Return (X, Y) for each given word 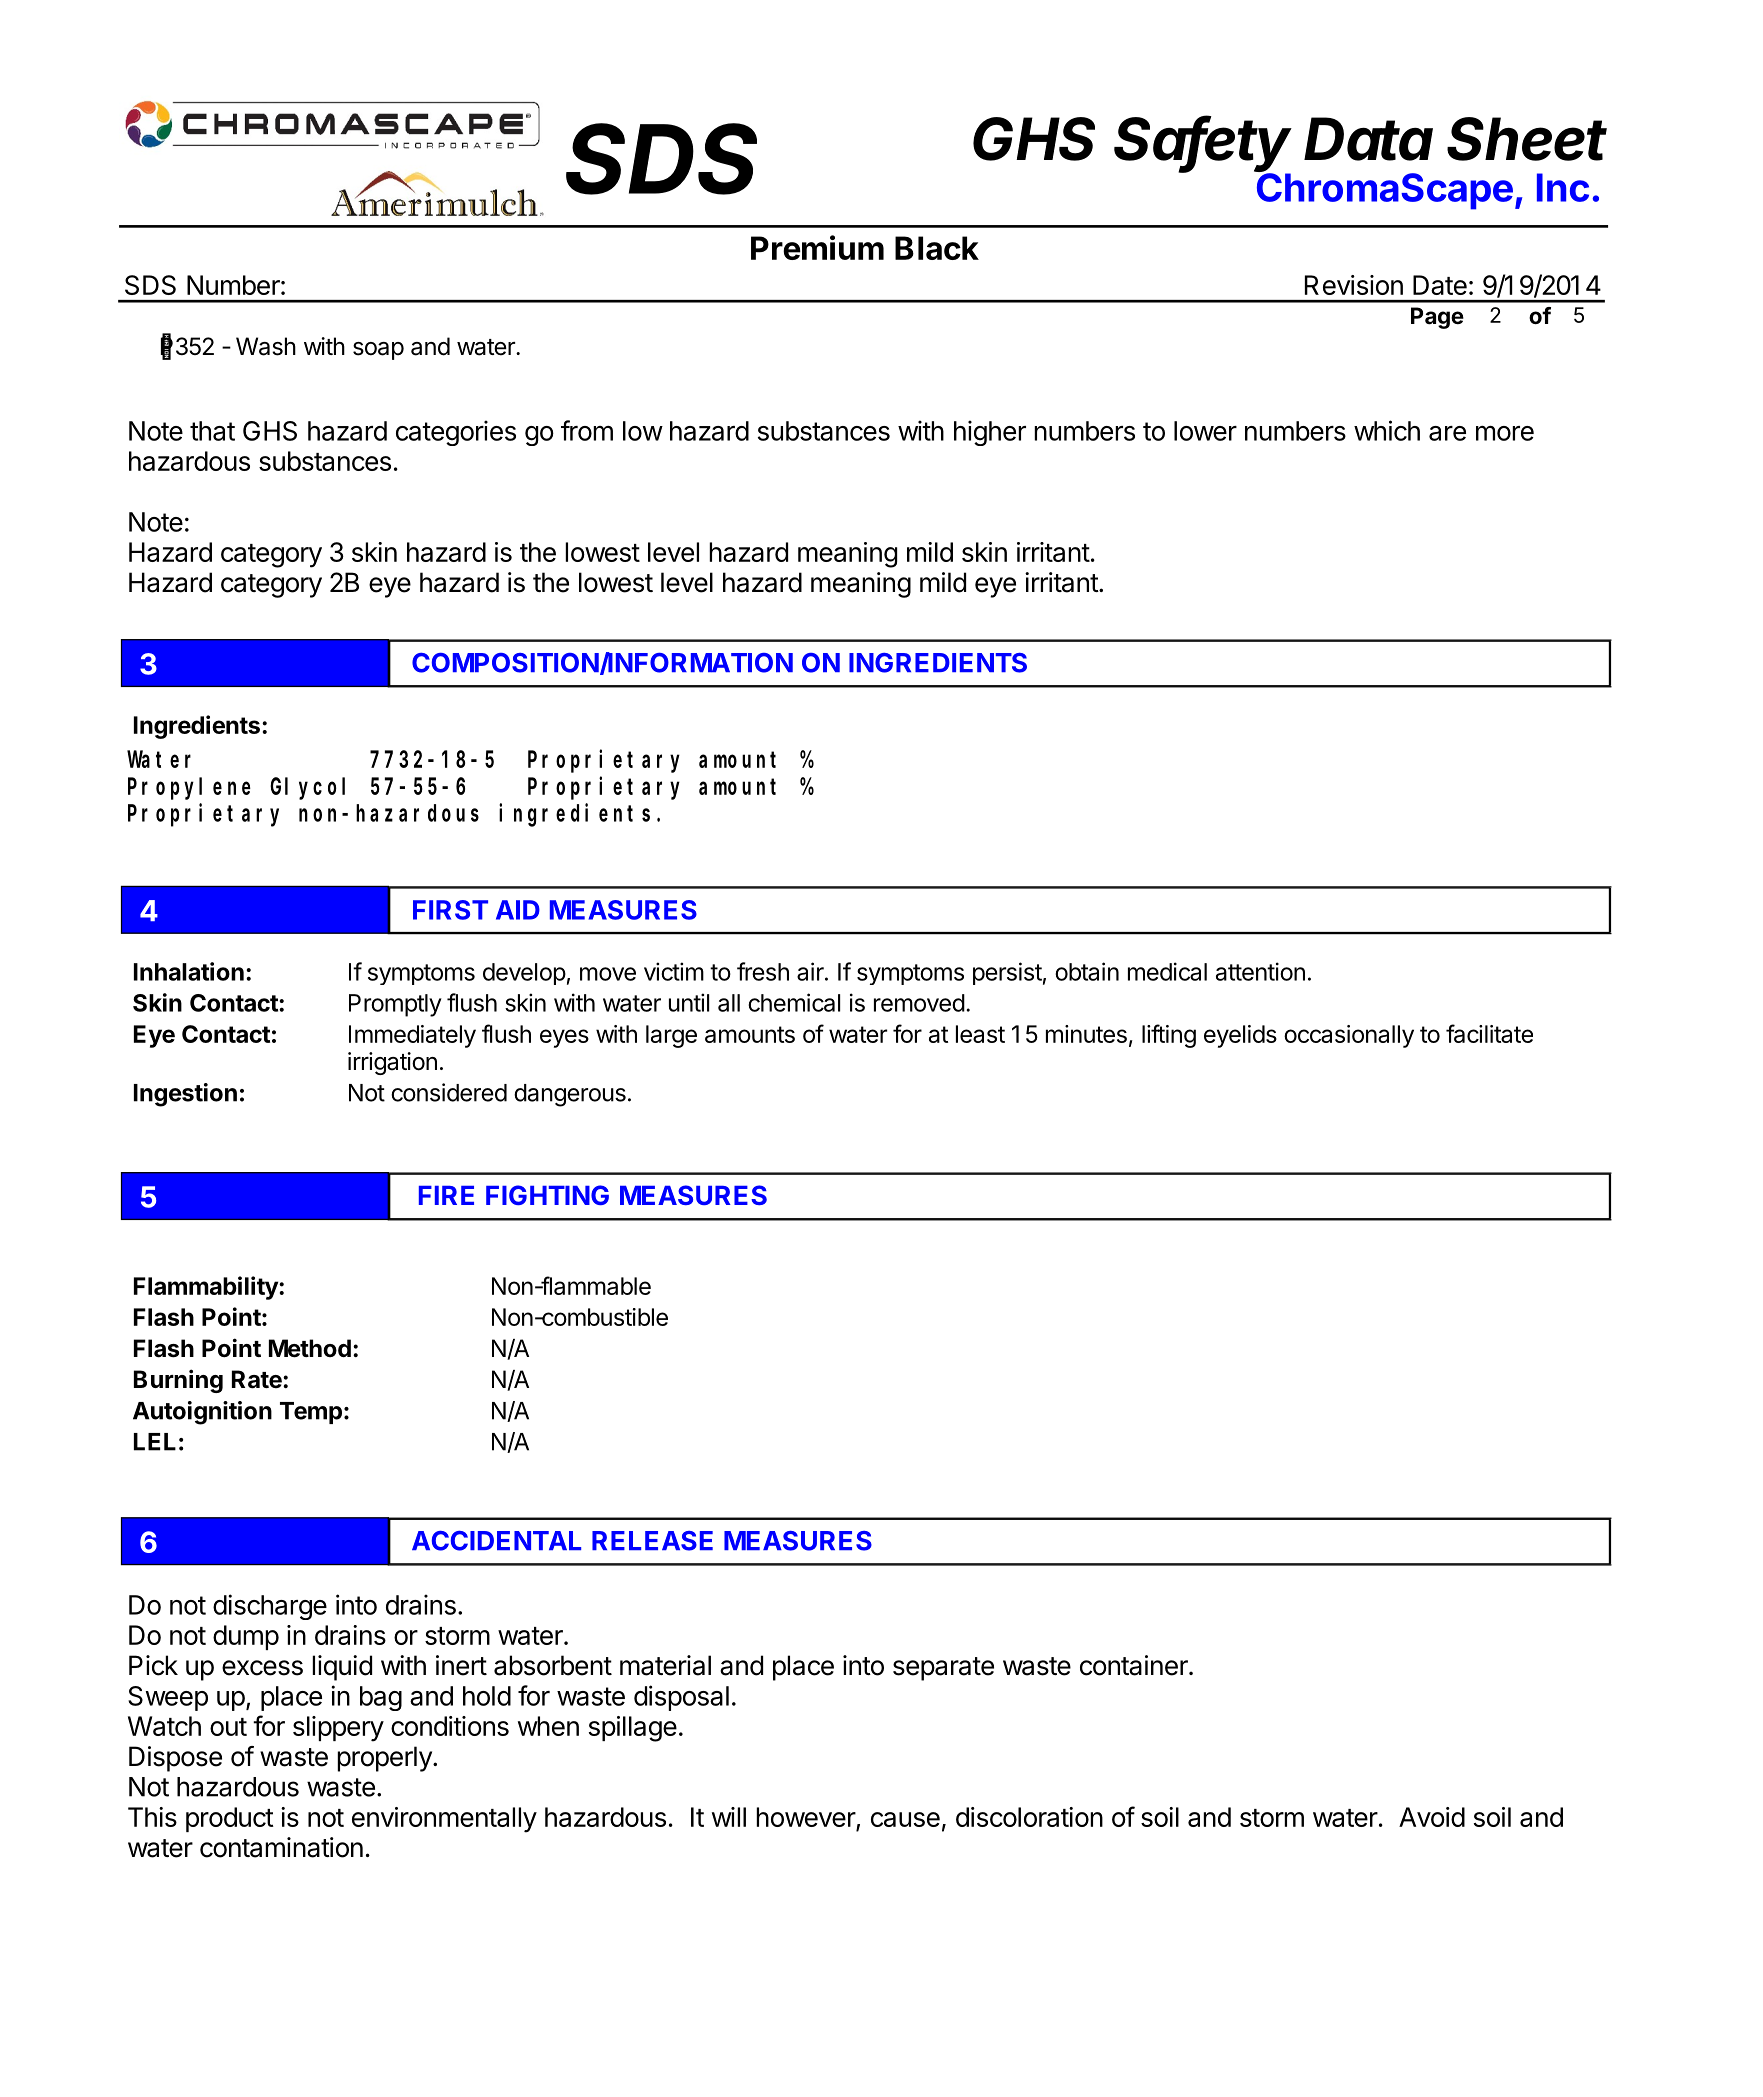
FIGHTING (547, 1195)
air (811, 971)
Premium (817, 247)
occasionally (1349, 1036)
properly (385, 1759)
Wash (266, 346)
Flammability (207, 1288)
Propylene (189, 788)
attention (1260, 971)
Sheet (1527, 139)
